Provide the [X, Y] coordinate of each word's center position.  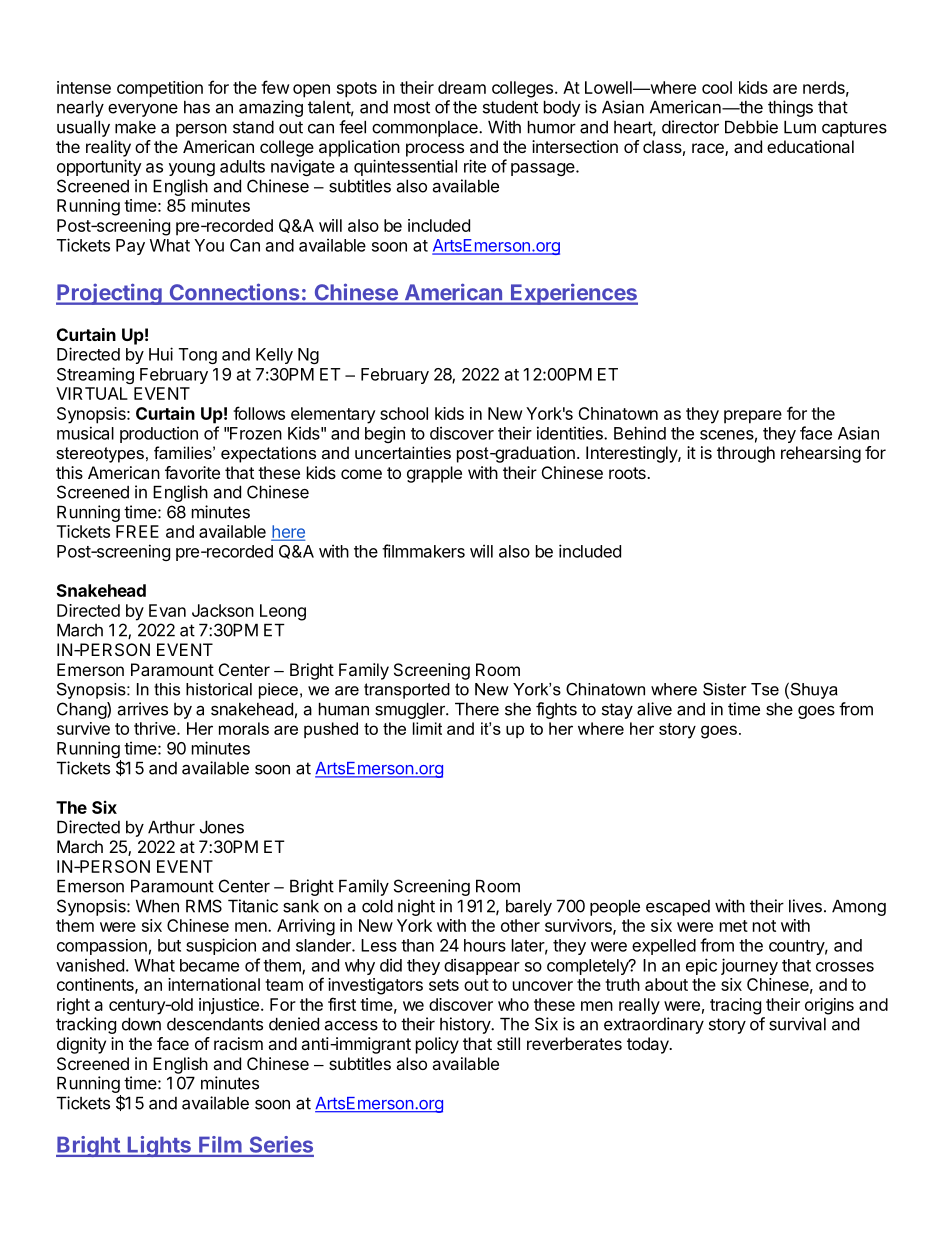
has [197, 107]
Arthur [171, 827]
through [746, 454]
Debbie [751, 127]
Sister [724, 689]
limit [427, 728]
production [159, 434]
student [510, 107]
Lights [159, 1146]
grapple [434, 474]
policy [437, 1045]
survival [797, 1024]
